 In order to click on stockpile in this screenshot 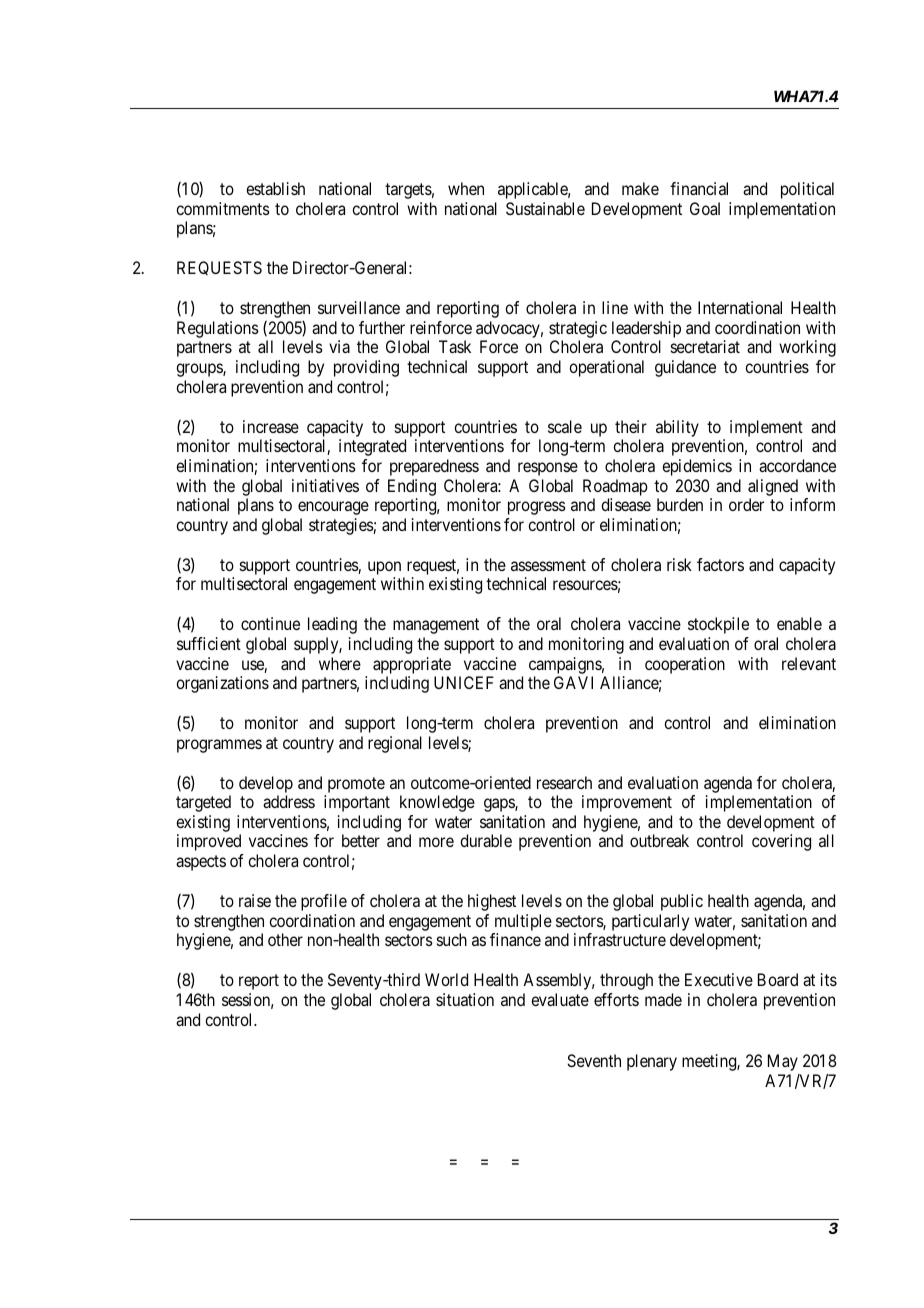, I will do `click(718, 625)`.
